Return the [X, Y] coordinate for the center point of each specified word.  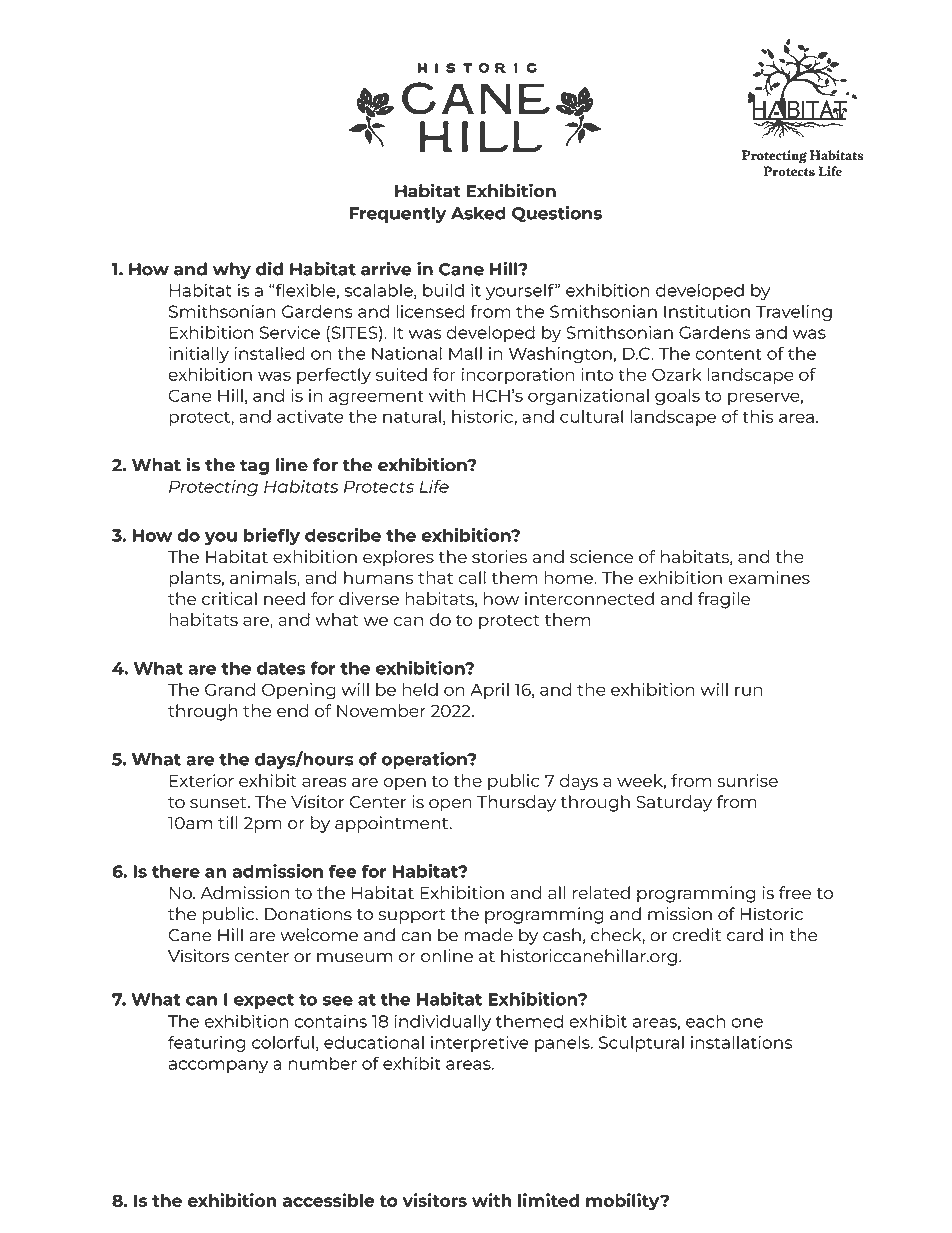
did [269, 269]
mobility [624, 1202]
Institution [707, 311]
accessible [328, 1200]
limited [549, 1200]
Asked [478, 213]
